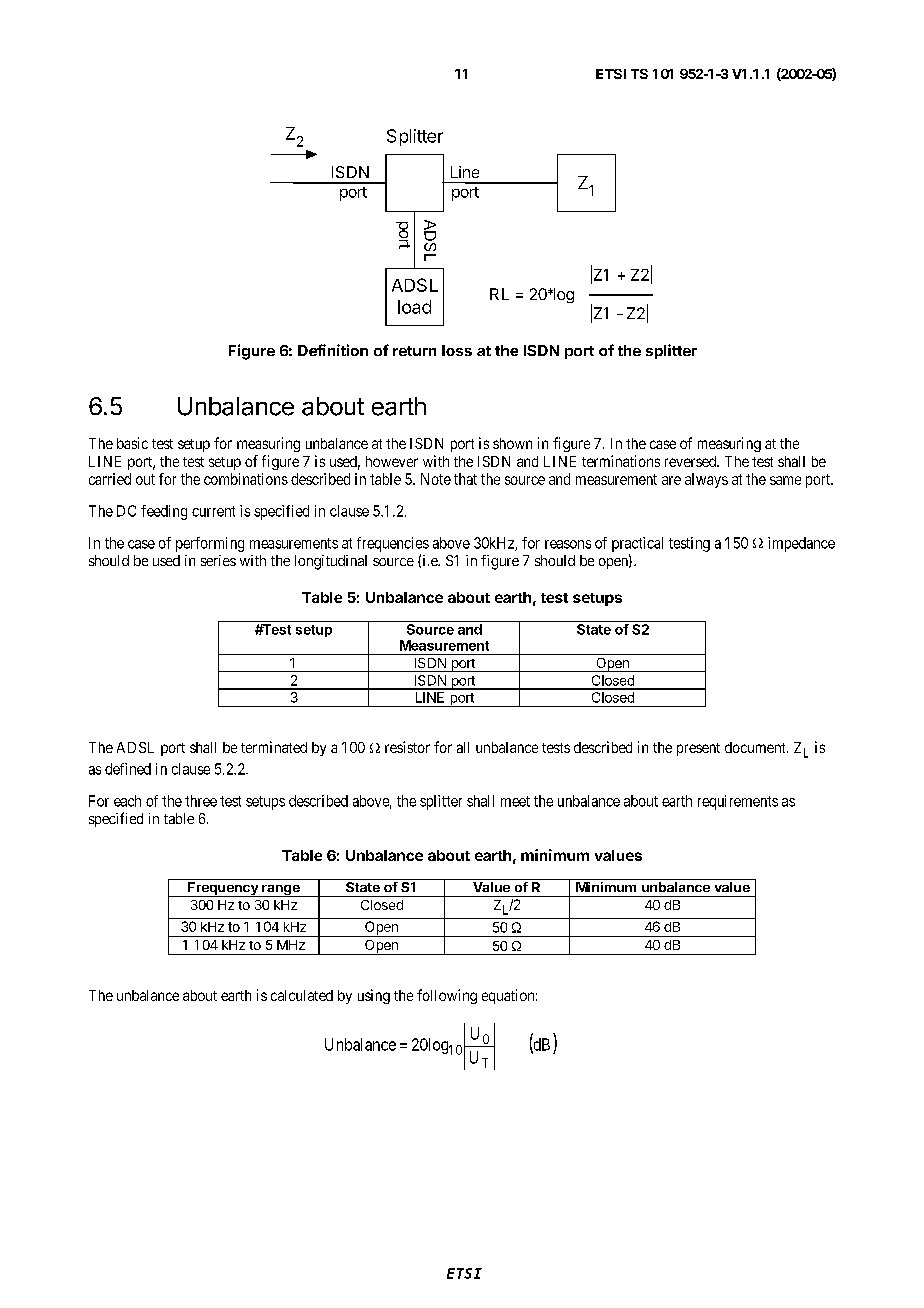  What do you see at coordinates (333, 350) in the screenshot?
I see `Definition` at bounding box center [333, 350].
